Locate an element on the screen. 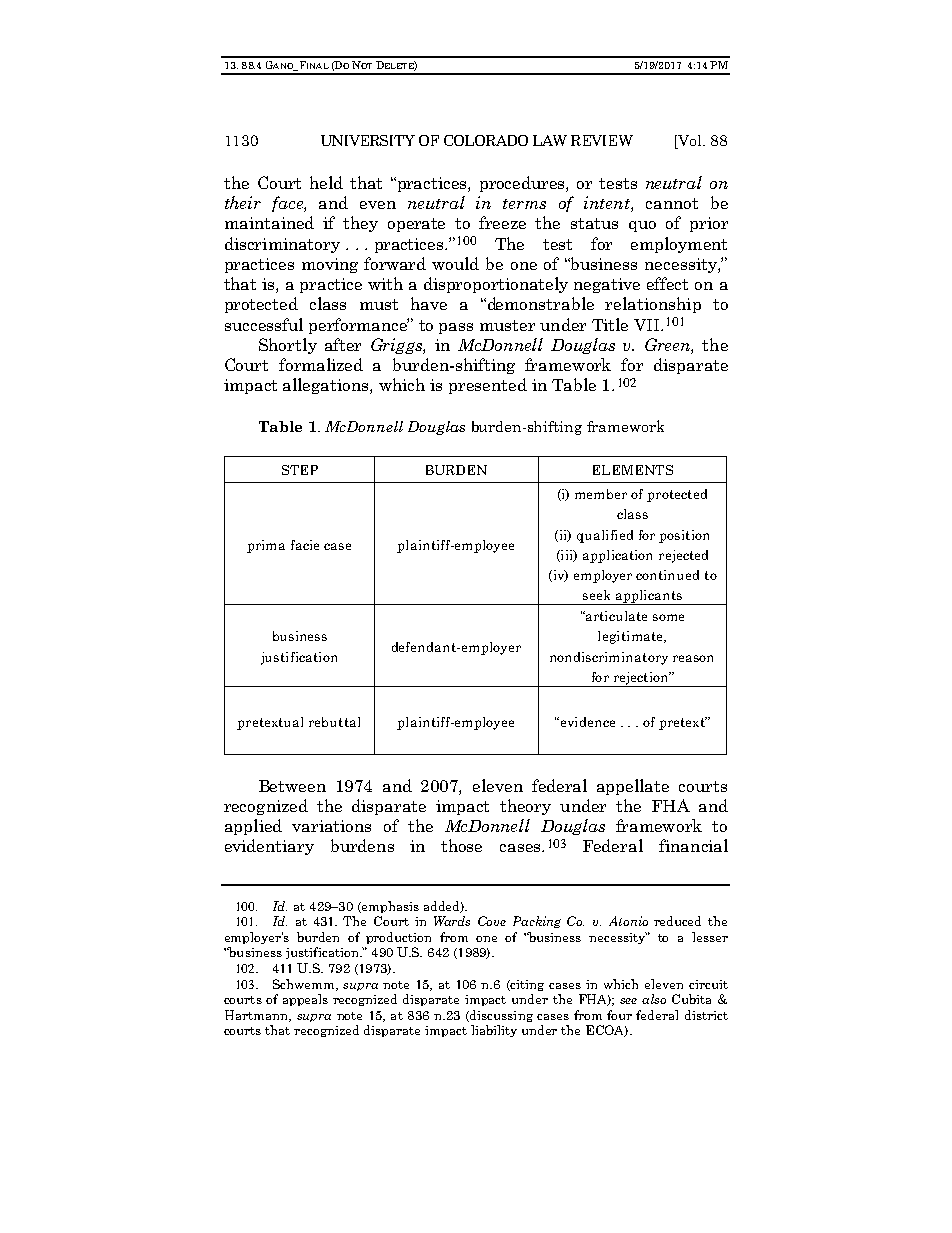  liability is located at coordinates (494, 1031).
